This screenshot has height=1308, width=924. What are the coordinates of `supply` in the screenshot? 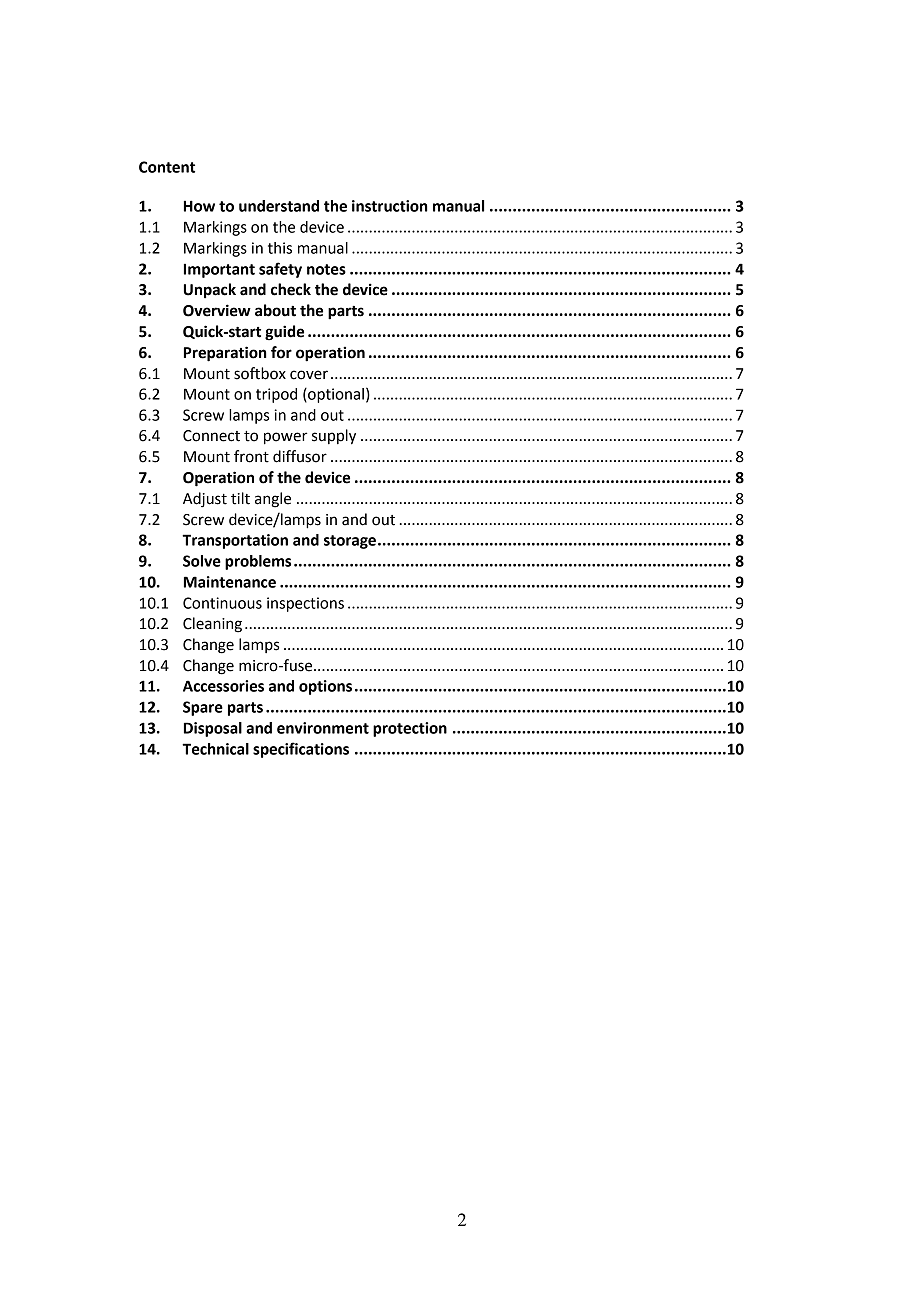 It's located at (334, 437).
